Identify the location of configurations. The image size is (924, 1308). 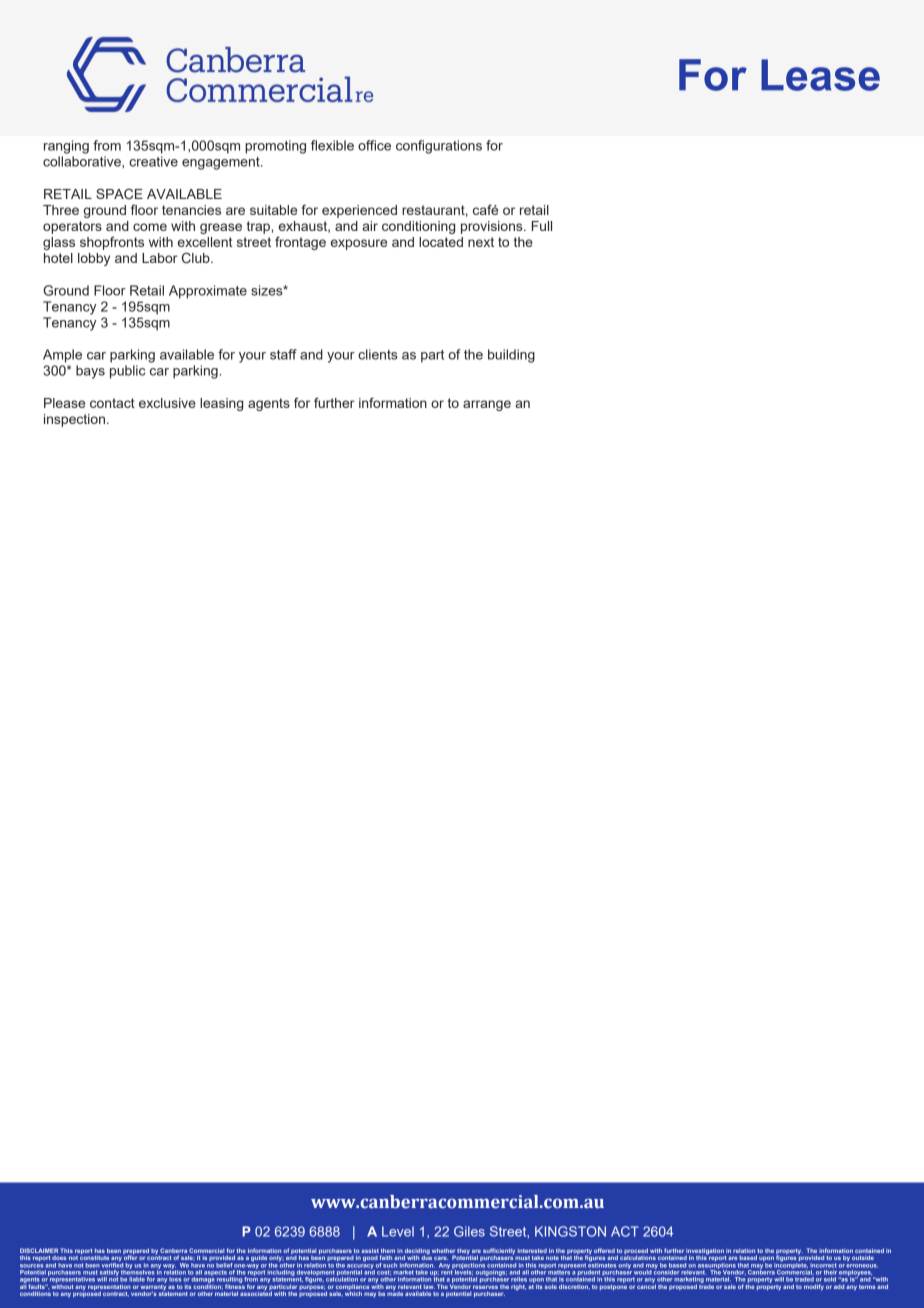
(439, 147).
